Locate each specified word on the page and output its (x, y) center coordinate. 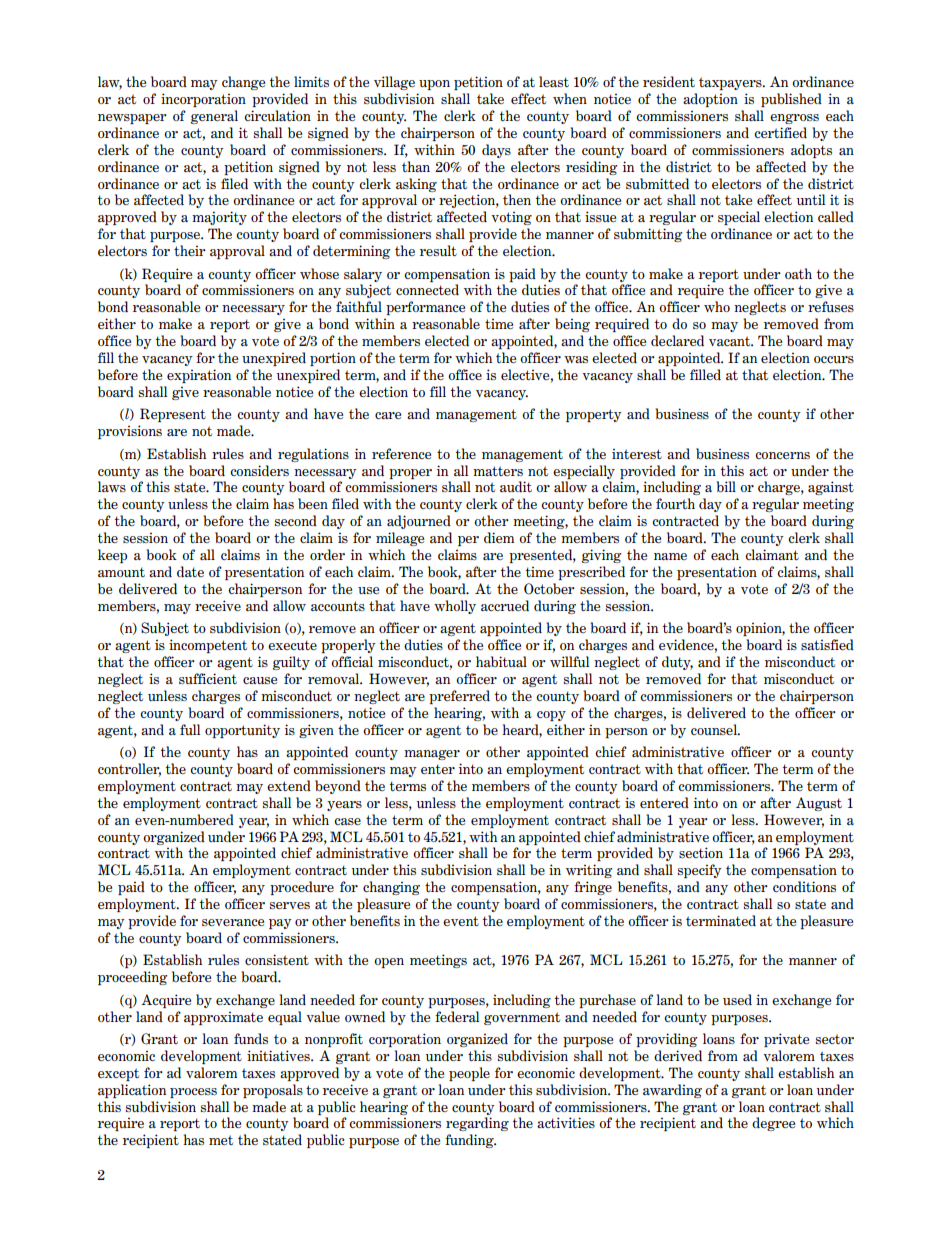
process (193, 1093)
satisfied (827, 644)
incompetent (208, 646)
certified (780, 132)
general (214, 117)
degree (773, 1124)
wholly (455, 607)
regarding (477, 1124)
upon (434, 85)
